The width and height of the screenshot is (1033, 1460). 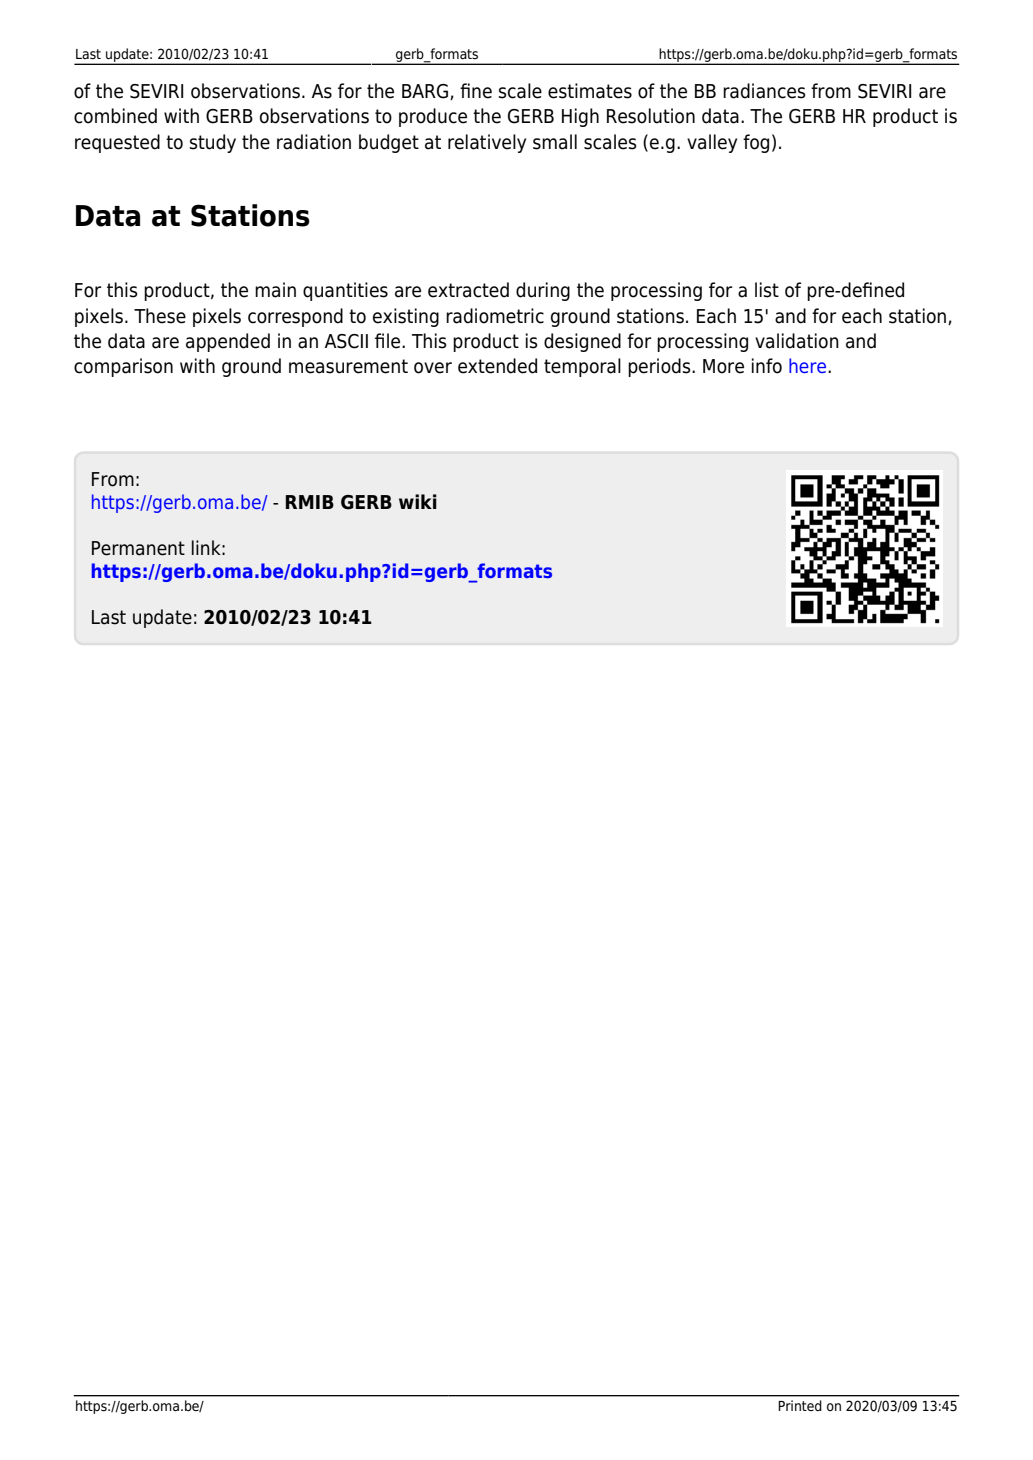 What do you see at coordinates (712, 143) in the screenshot?
I see `valley` at bounding box center [712, 143].
